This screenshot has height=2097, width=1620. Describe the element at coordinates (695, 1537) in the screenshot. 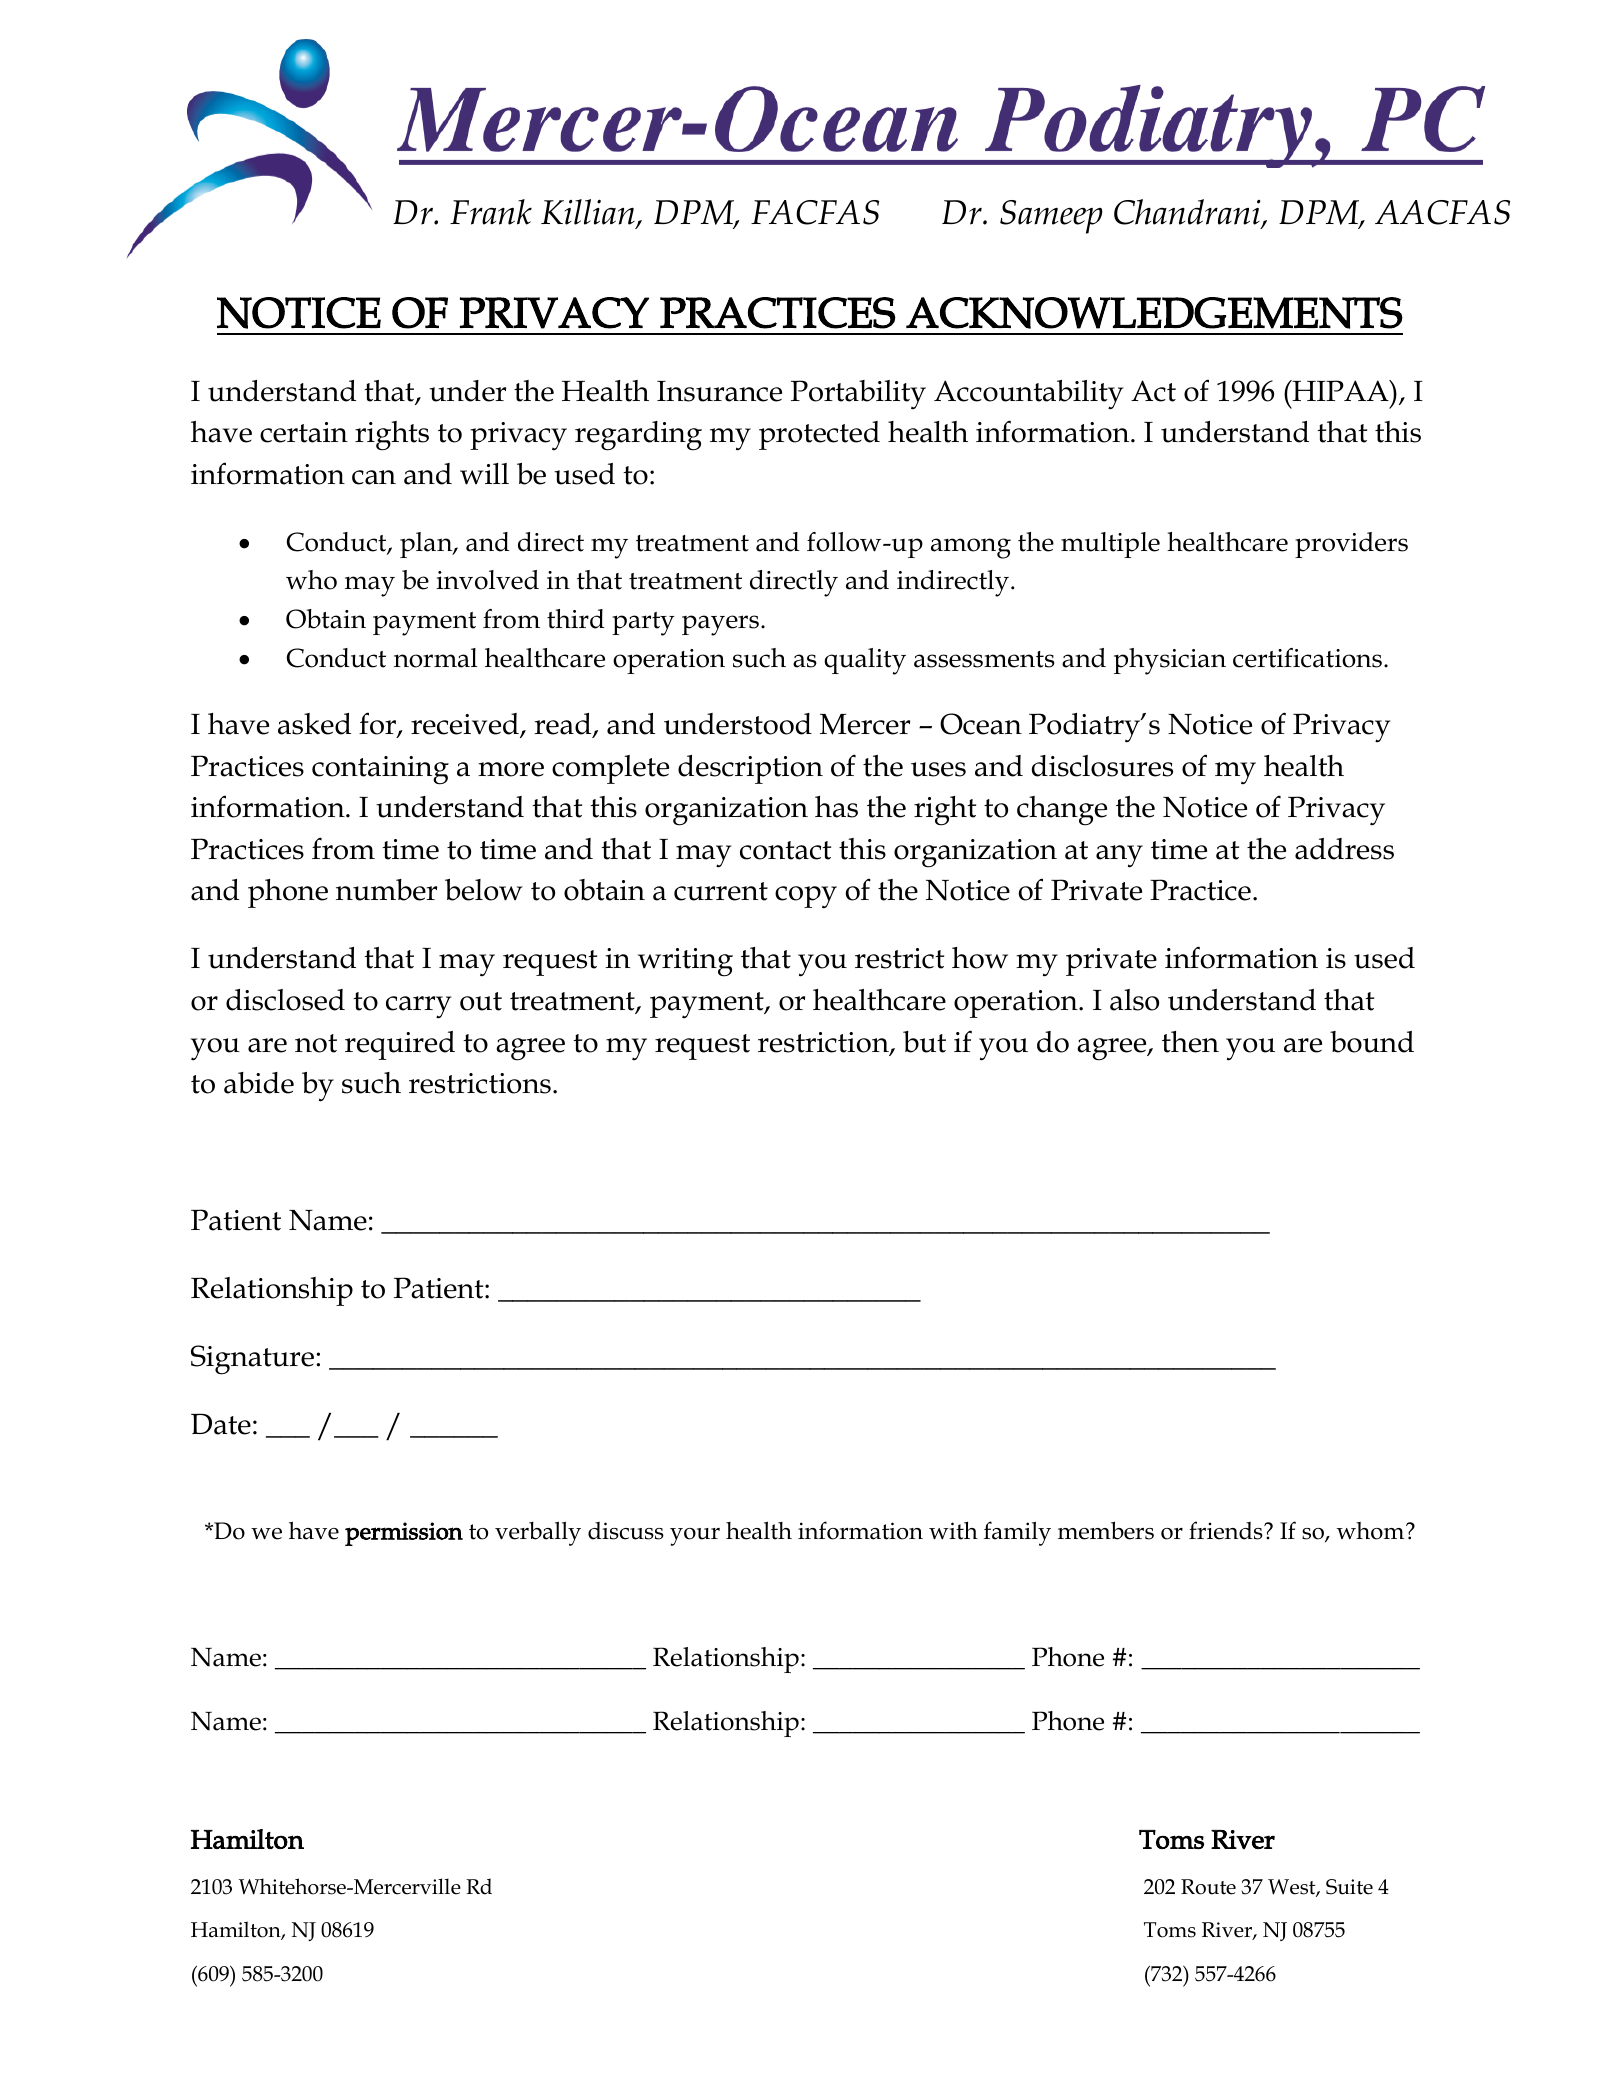

I see `your` at that location.
